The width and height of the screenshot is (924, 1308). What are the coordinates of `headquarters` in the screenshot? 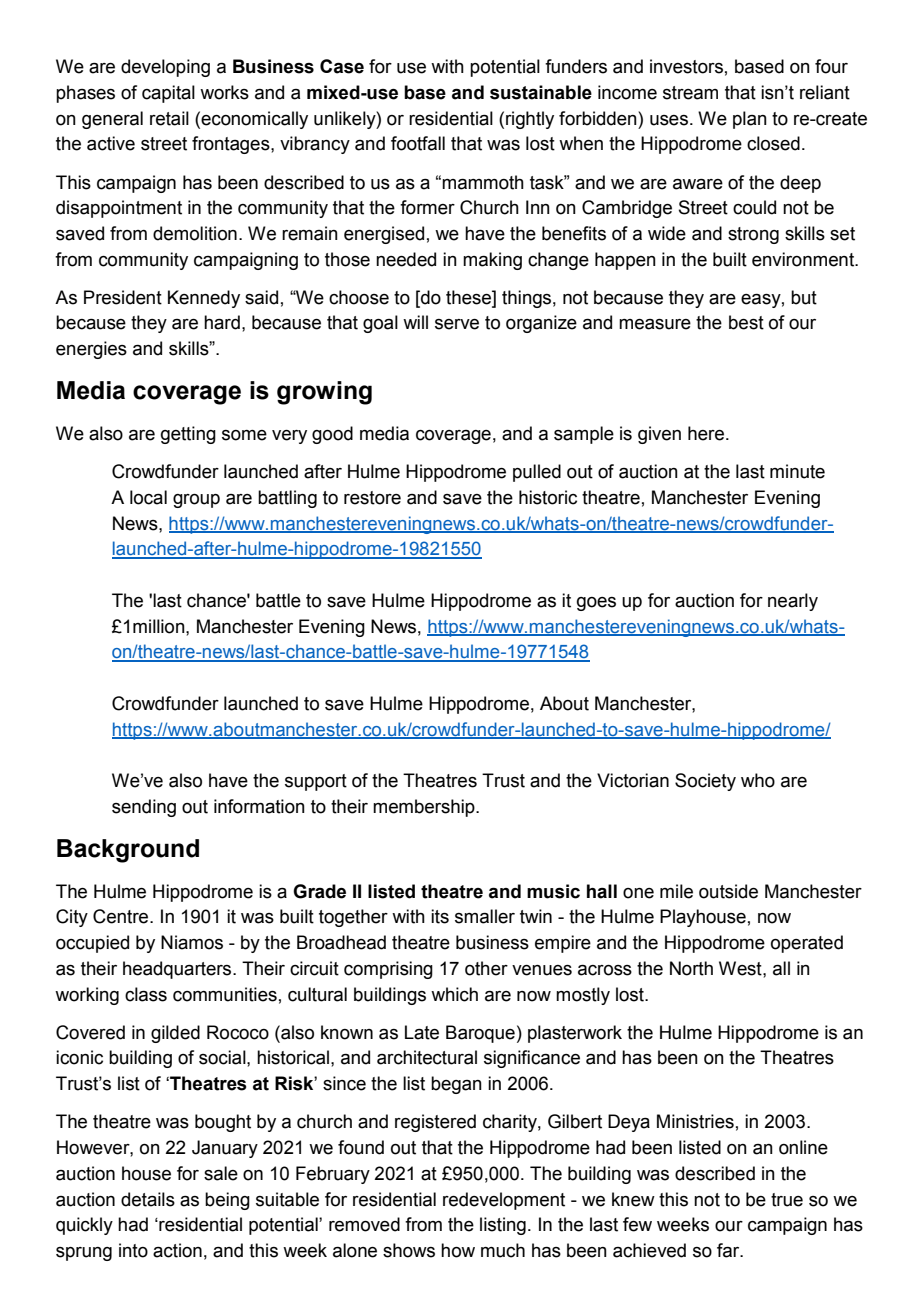 It's located at (178, 970).
